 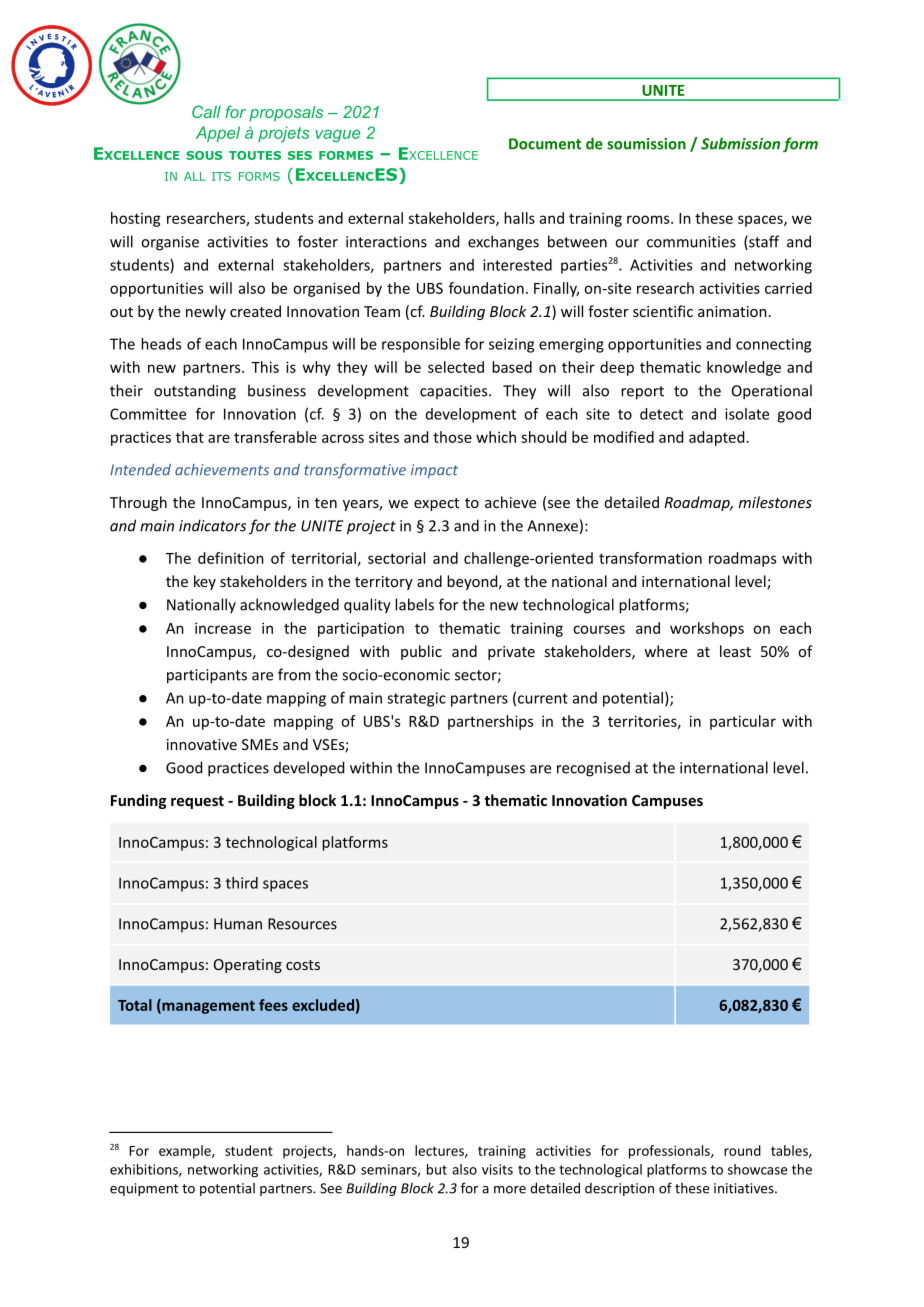 I want to click on request, so click(x=197, y=802).
